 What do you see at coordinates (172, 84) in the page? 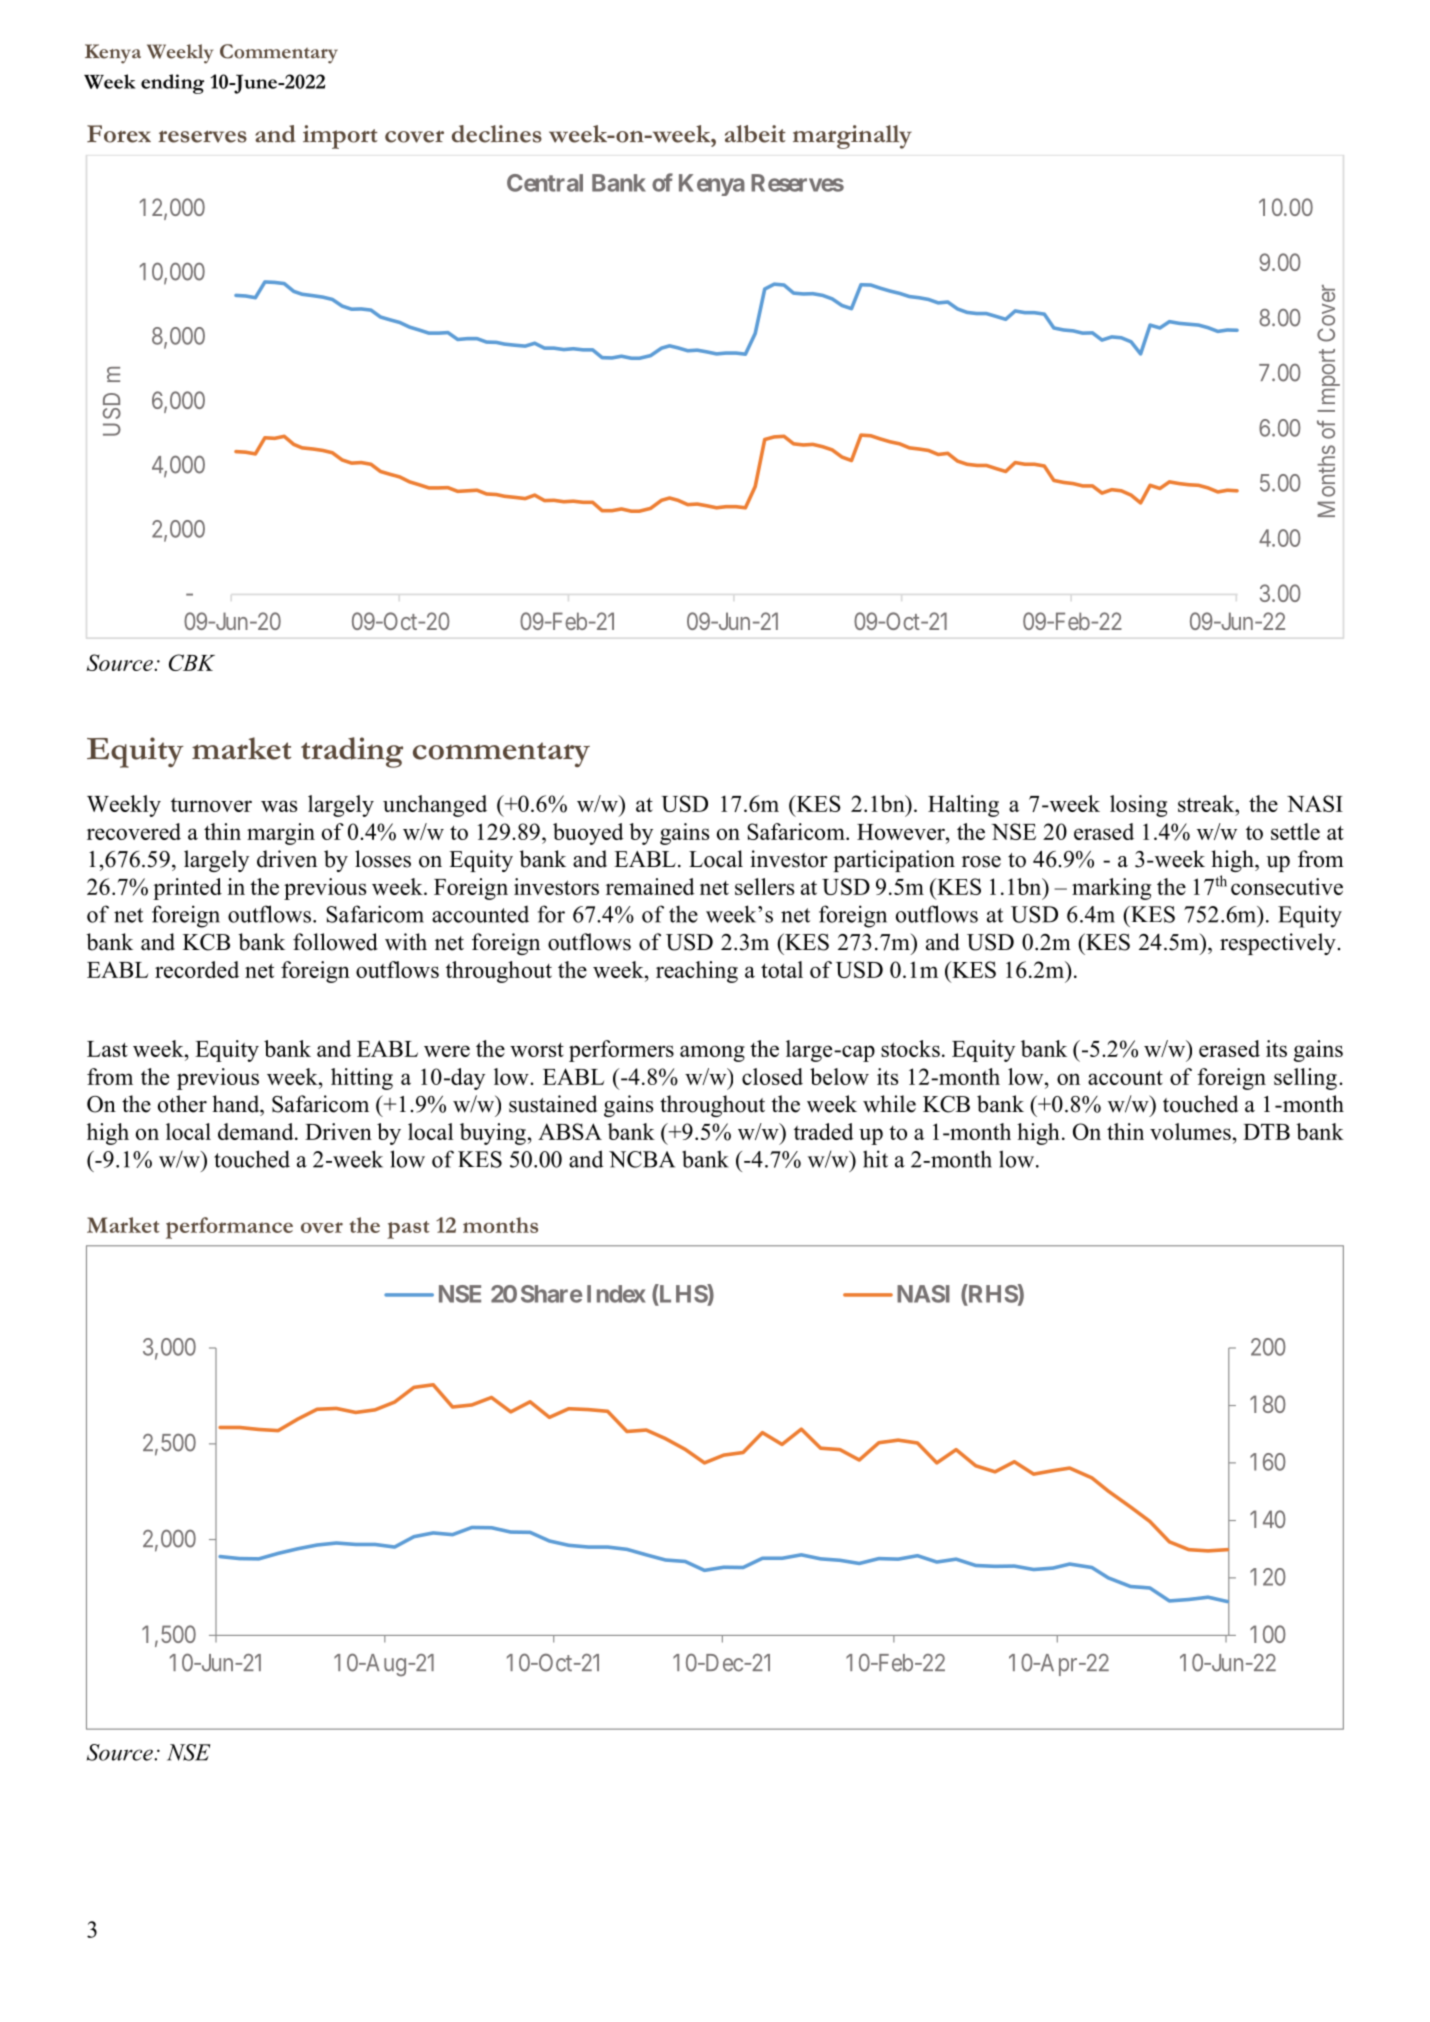
I see `ending` at bounding box center [172, 84].
